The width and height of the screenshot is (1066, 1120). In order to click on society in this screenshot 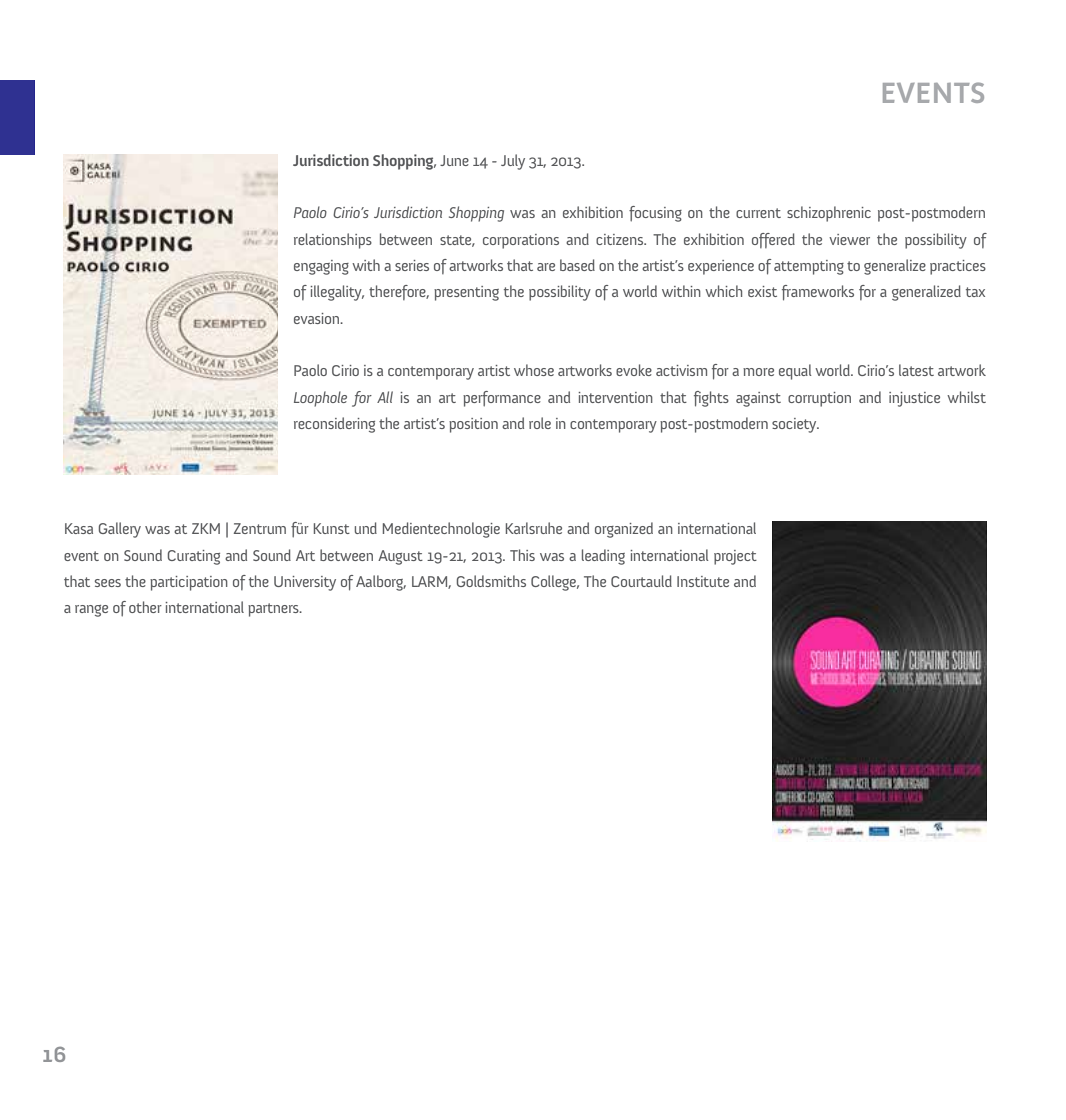, I will do `click(795, 425)`.
